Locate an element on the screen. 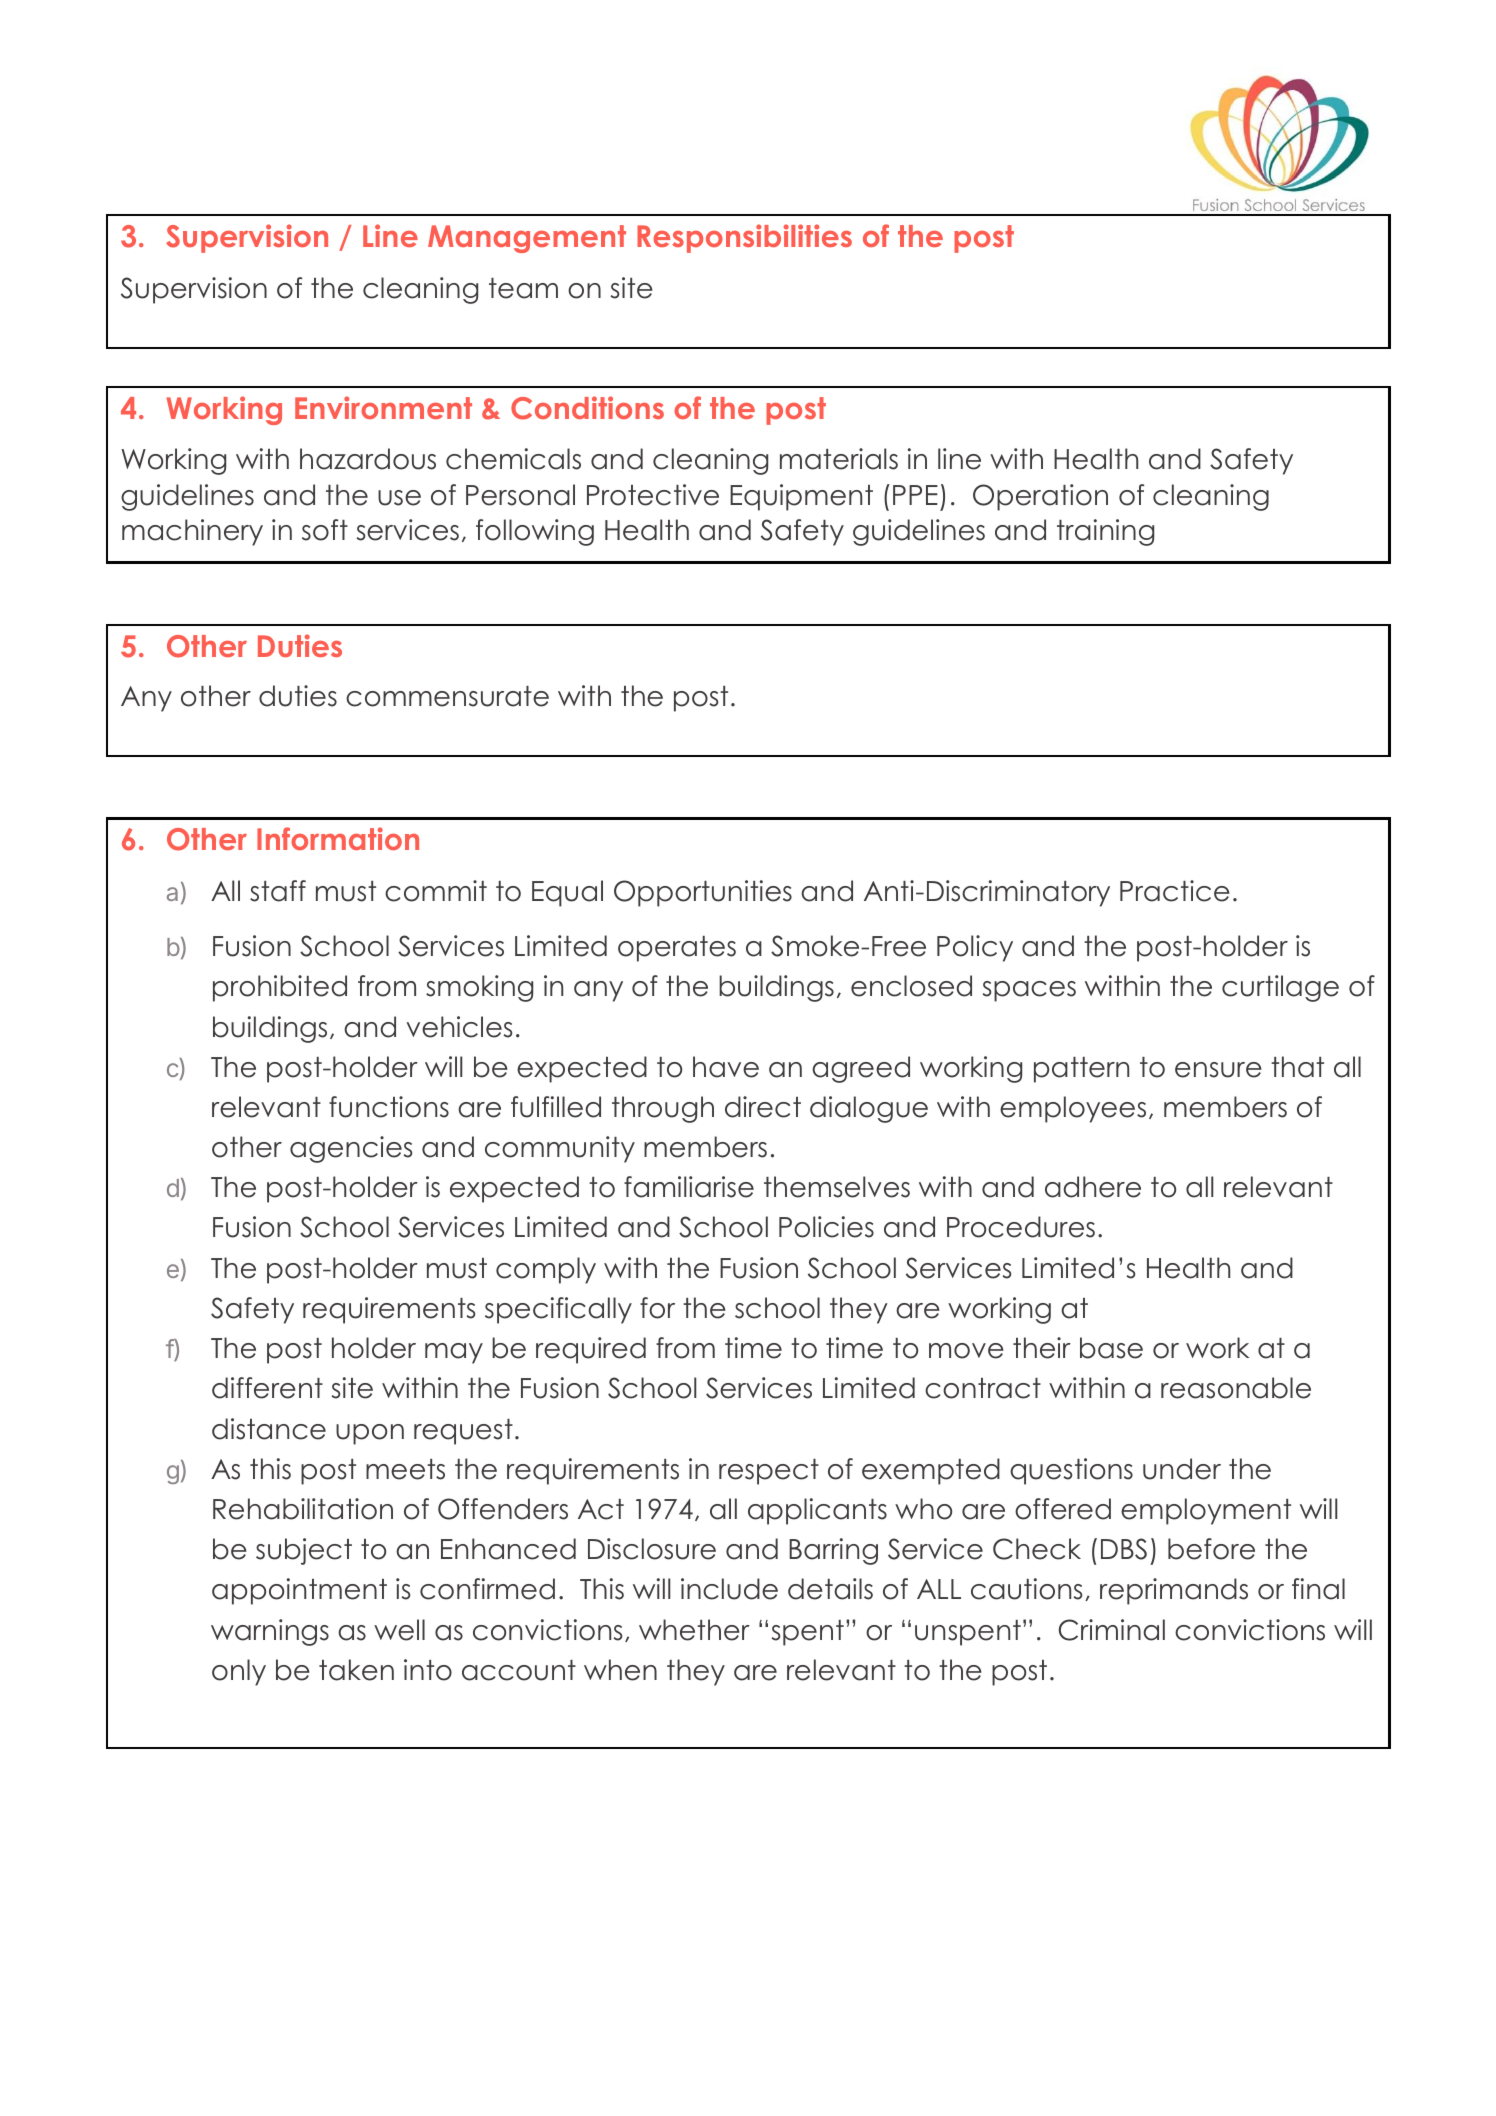  Responsibilities is located at coordinates (744, 238).
